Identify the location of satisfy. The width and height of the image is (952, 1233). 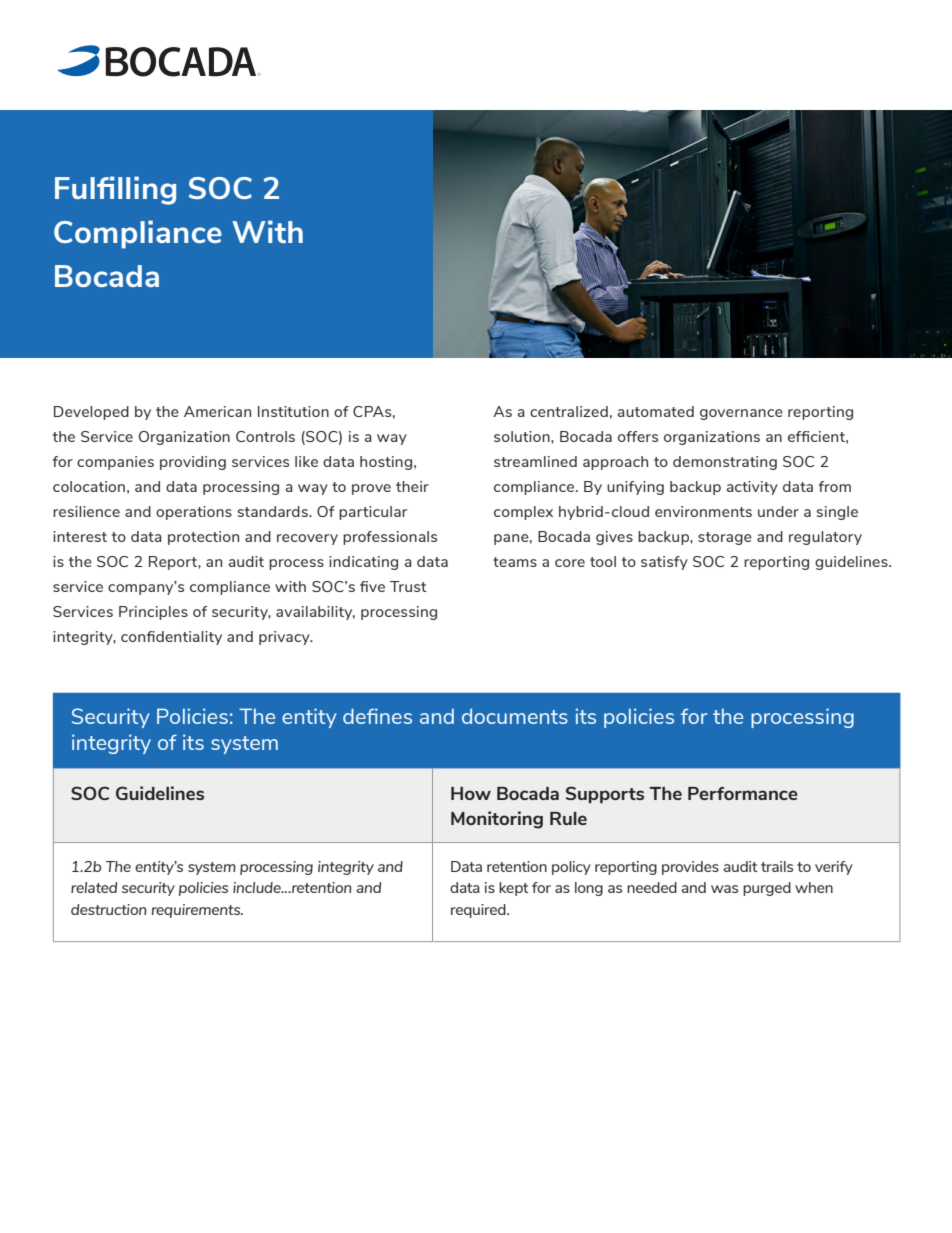
(664, 563).
